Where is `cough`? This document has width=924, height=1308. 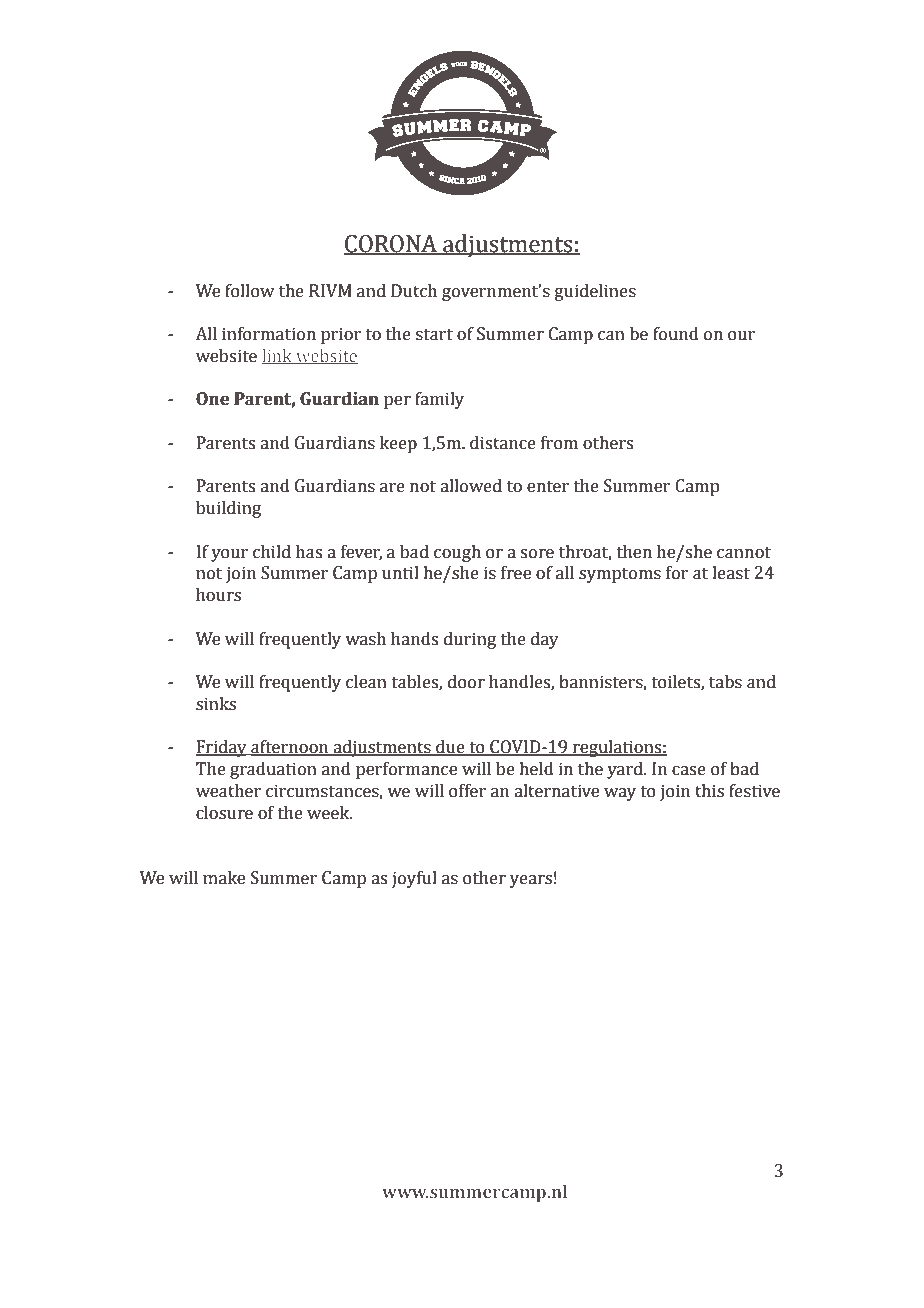 cough is located at coordinates (457, 553).
